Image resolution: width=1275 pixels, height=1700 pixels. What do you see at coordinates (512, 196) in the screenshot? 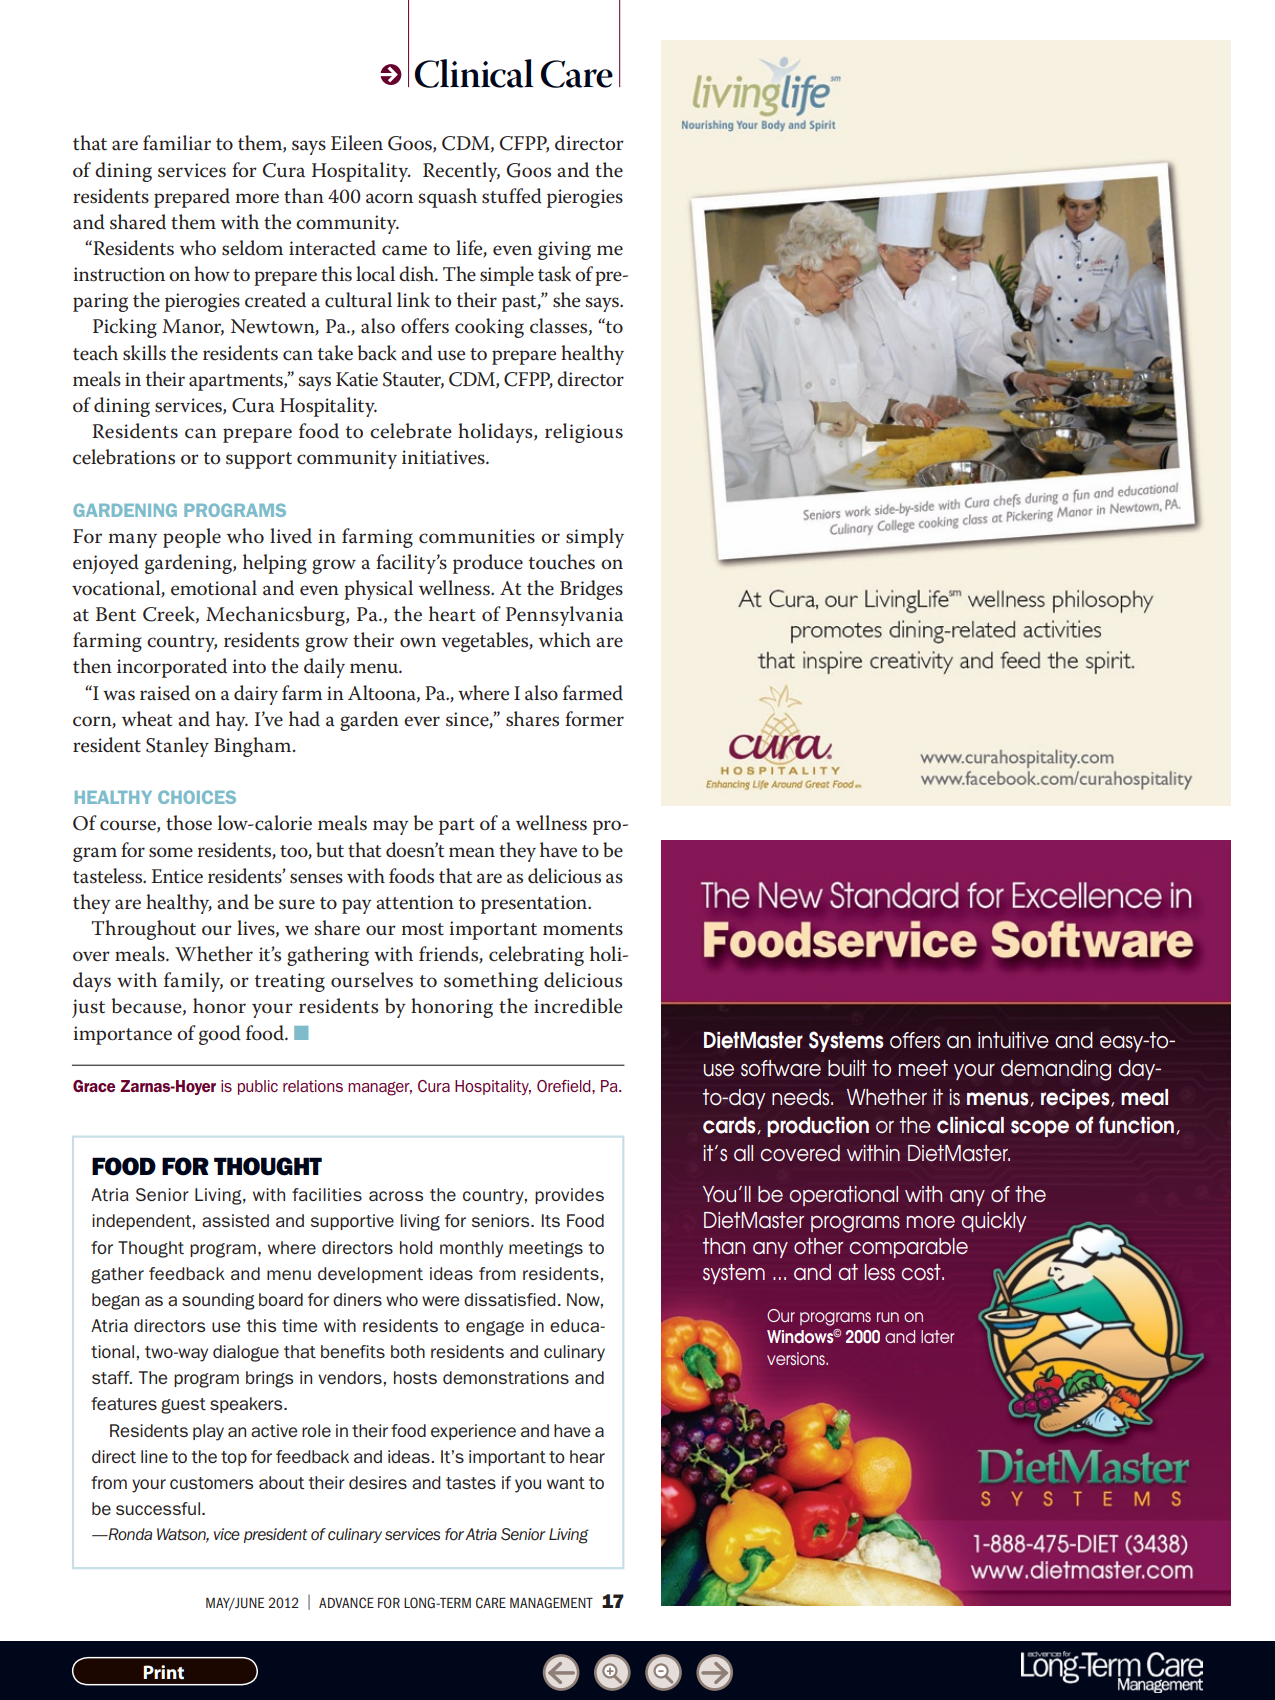
I see `stuffed` at bounding box center [512, 196].
